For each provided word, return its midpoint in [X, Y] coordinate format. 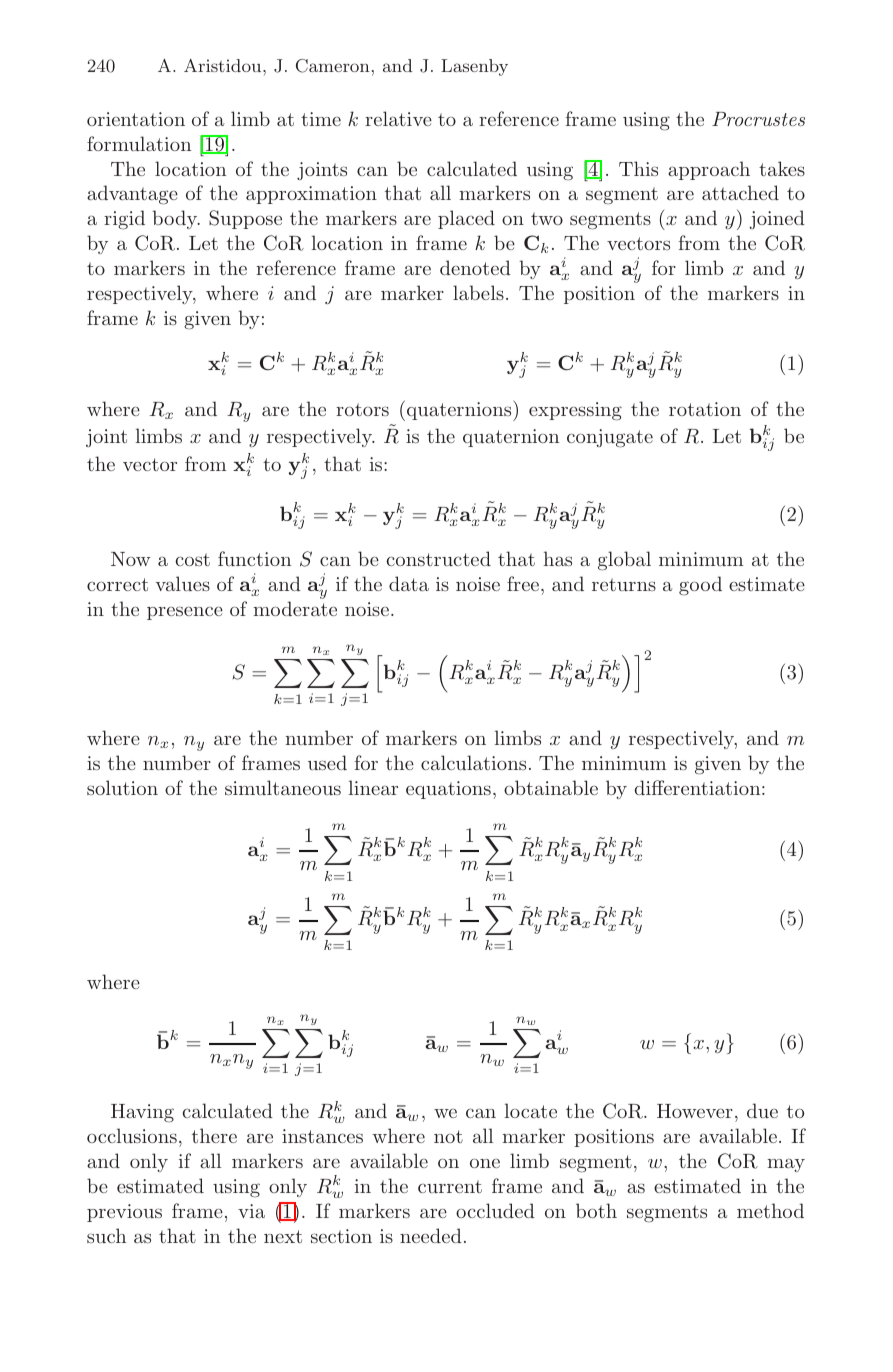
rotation [705, 409]
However [695, 1111]
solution [122, 787]
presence [185, 613]
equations [448, 790]
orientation [136, 119]
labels [478, 292]
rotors [362, 409]
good [700, 586]
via [251, 1211]
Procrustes [758, 119]
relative [398, 118]
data [409, 583]
